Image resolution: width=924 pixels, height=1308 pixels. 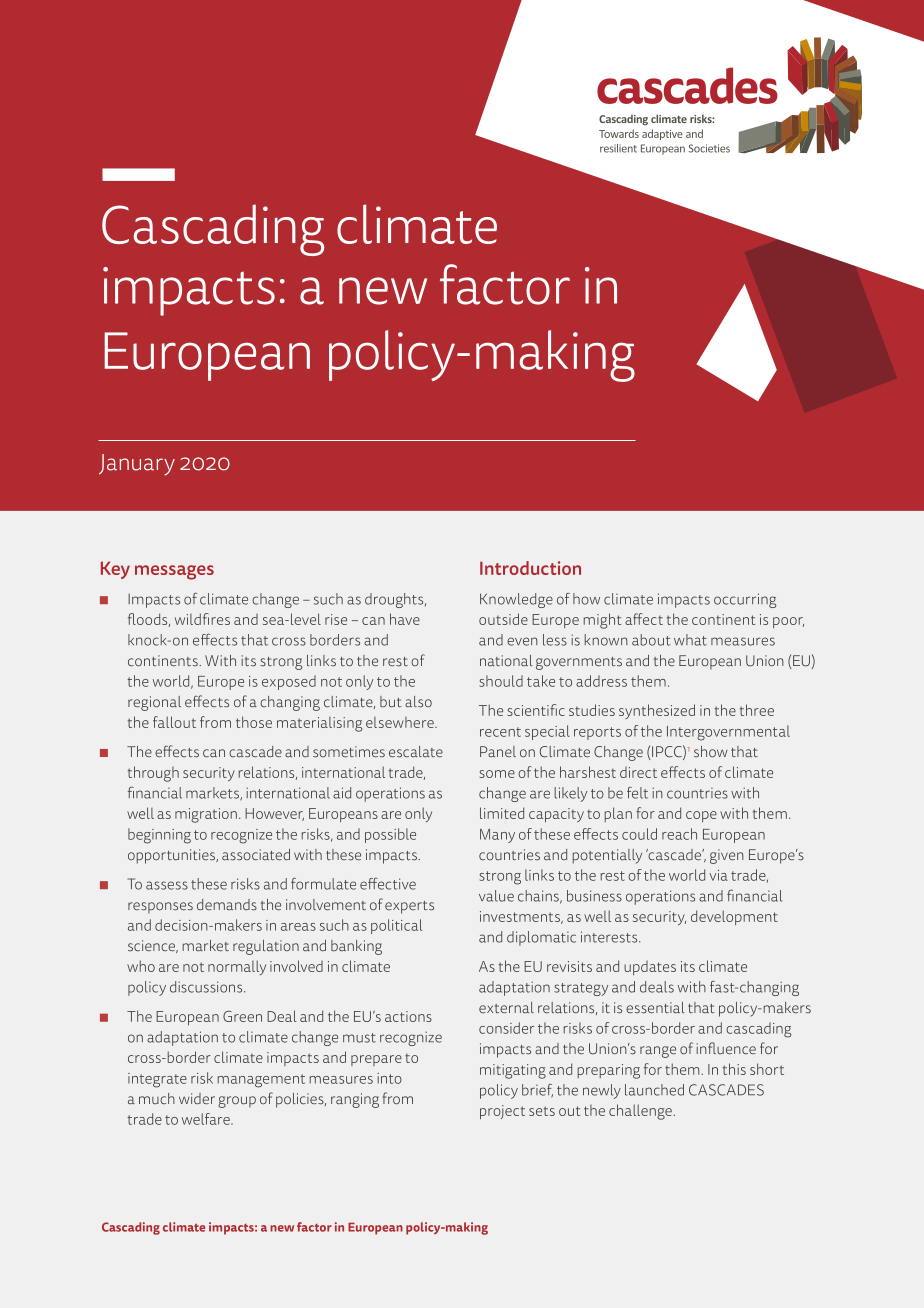 What do you see at coordinates (197, 1099) in the image?
I see `wider` at bounding box center [197, 1099].
